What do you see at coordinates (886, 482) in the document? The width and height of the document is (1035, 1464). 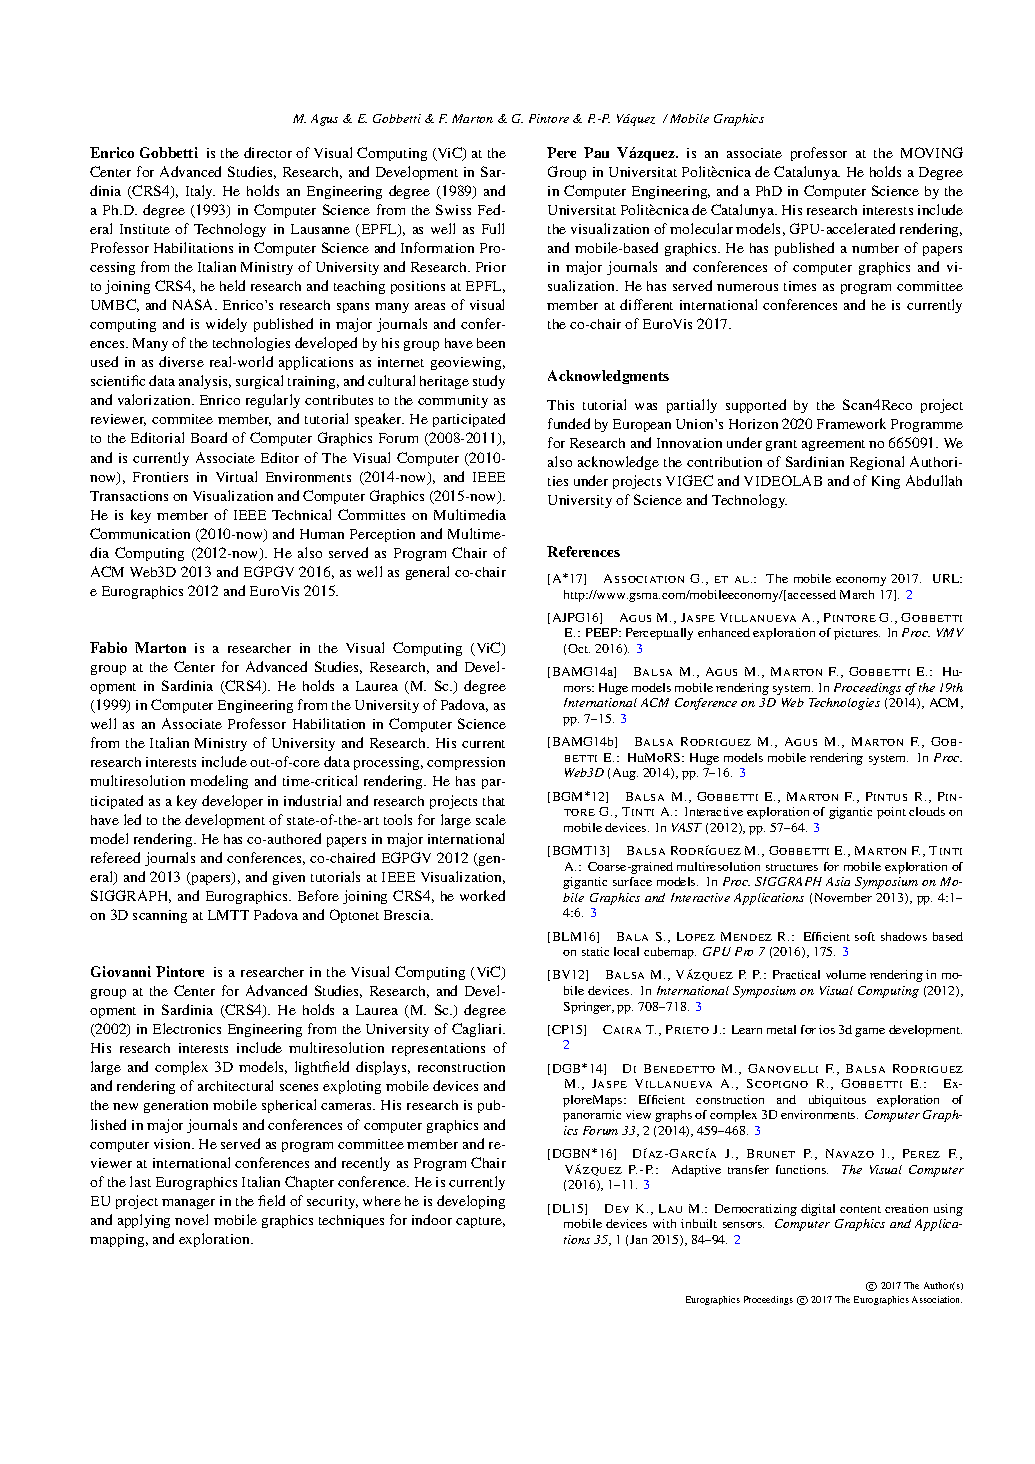 I see `King` at bounding box center [886, 482].
